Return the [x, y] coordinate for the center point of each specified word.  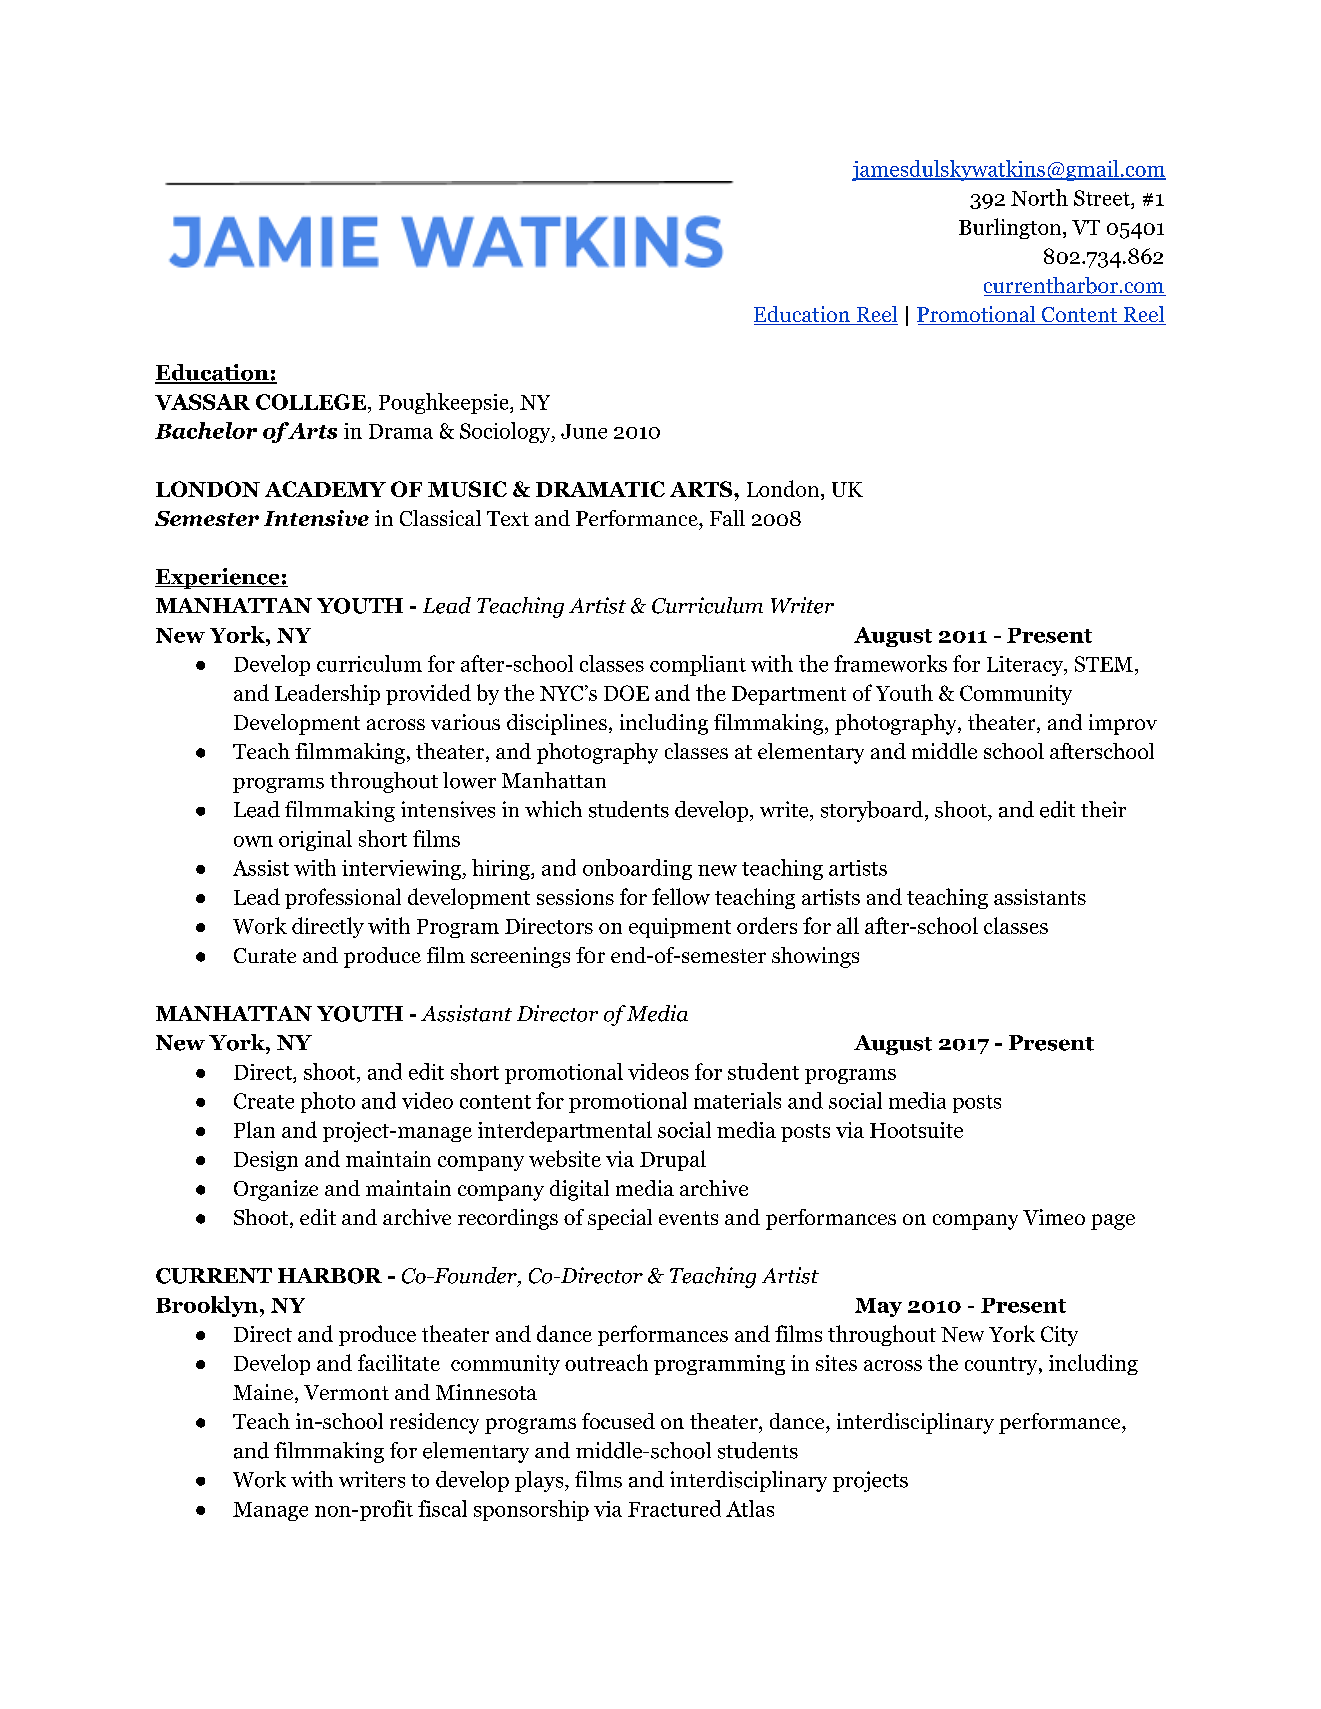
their [1103, 809]
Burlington [1011, 228]
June [584, 431]
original [315, 840]
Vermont [346, 1392]
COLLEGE [311, 402]
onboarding [637, 869]
